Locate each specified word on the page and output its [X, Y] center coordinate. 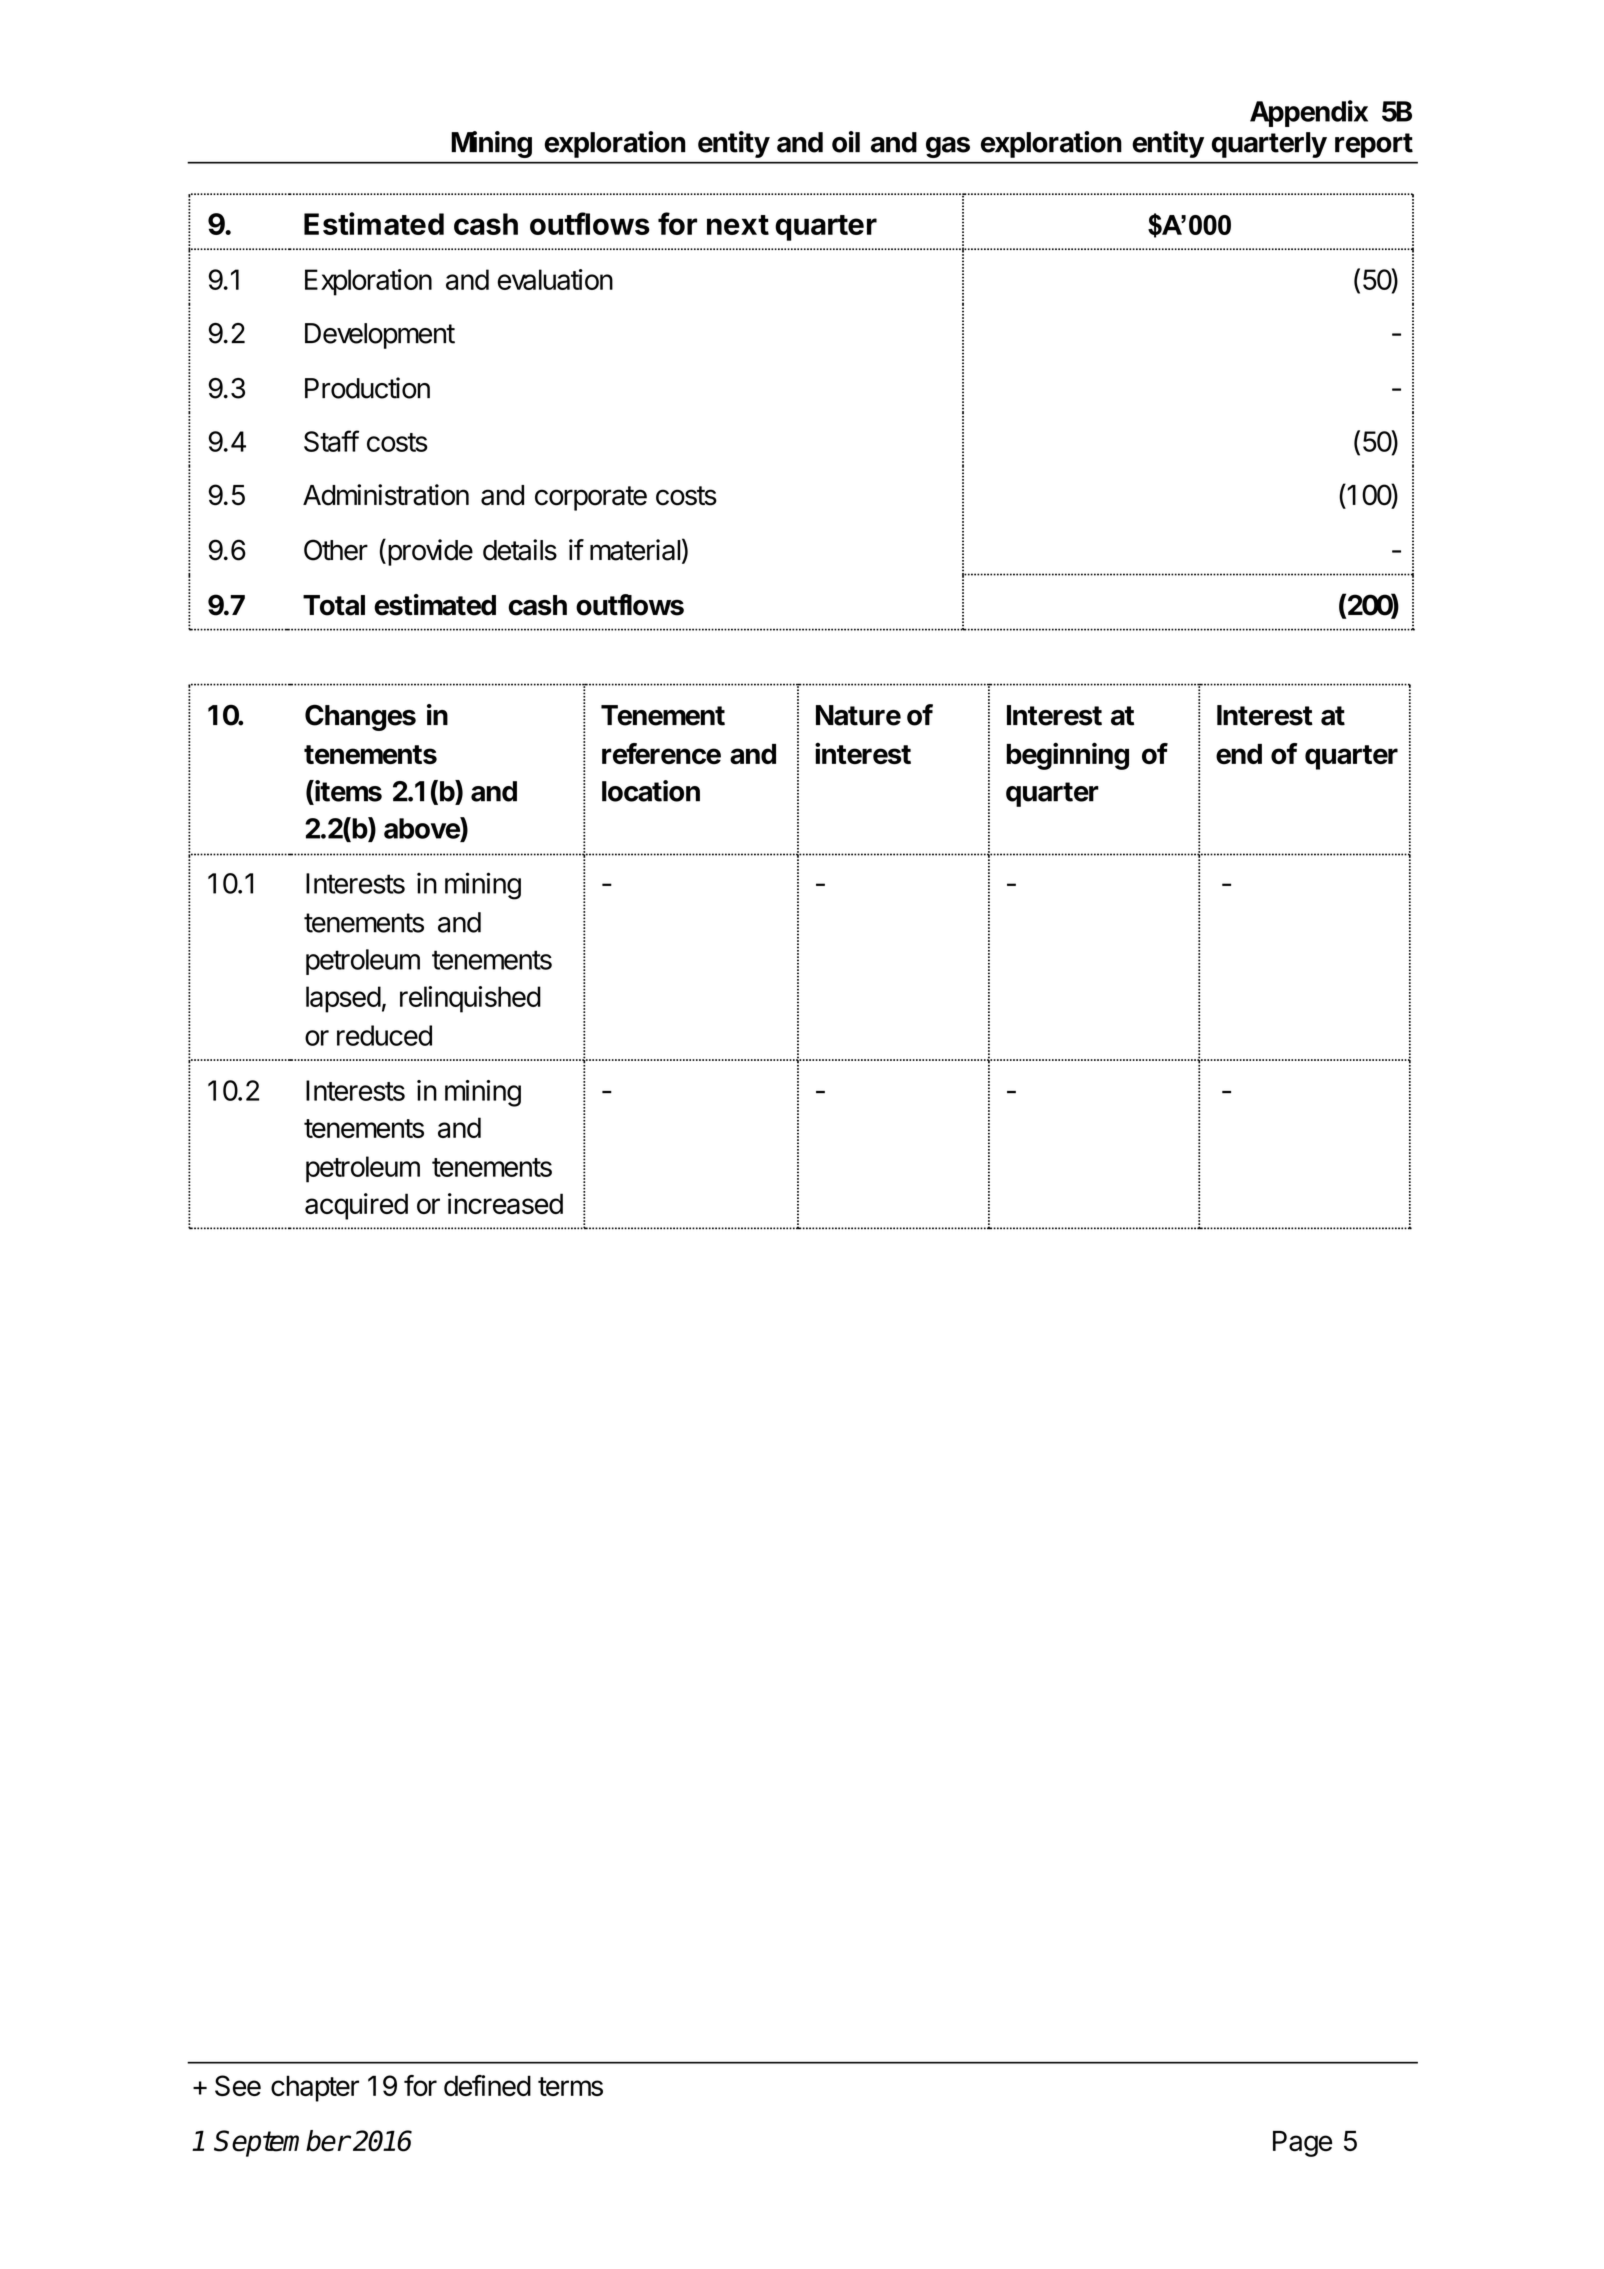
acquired [356, 1206]
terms [570, 2086]
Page [1302, 2144]
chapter [315, 2088]
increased [505, 1203]
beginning [1067, 756]
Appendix [1309, 113]
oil [846, 142]
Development [380, 336]
